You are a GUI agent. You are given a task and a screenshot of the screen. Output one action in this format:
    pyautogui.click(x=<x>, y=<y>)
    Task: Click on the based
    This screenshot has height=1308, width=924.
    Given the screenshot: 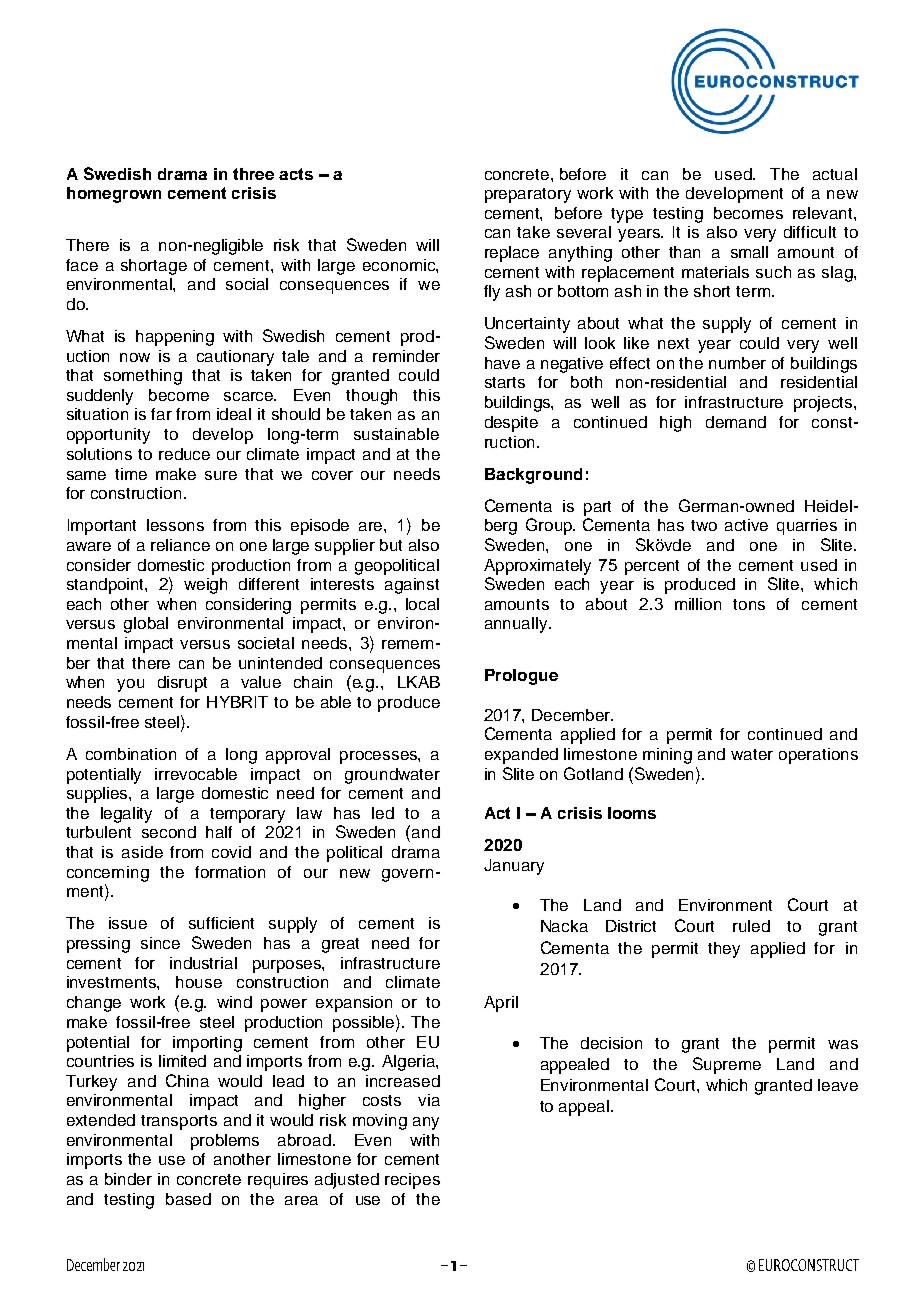 What is the action you would take?
    pyautogui.click(x=188, y=1199)
